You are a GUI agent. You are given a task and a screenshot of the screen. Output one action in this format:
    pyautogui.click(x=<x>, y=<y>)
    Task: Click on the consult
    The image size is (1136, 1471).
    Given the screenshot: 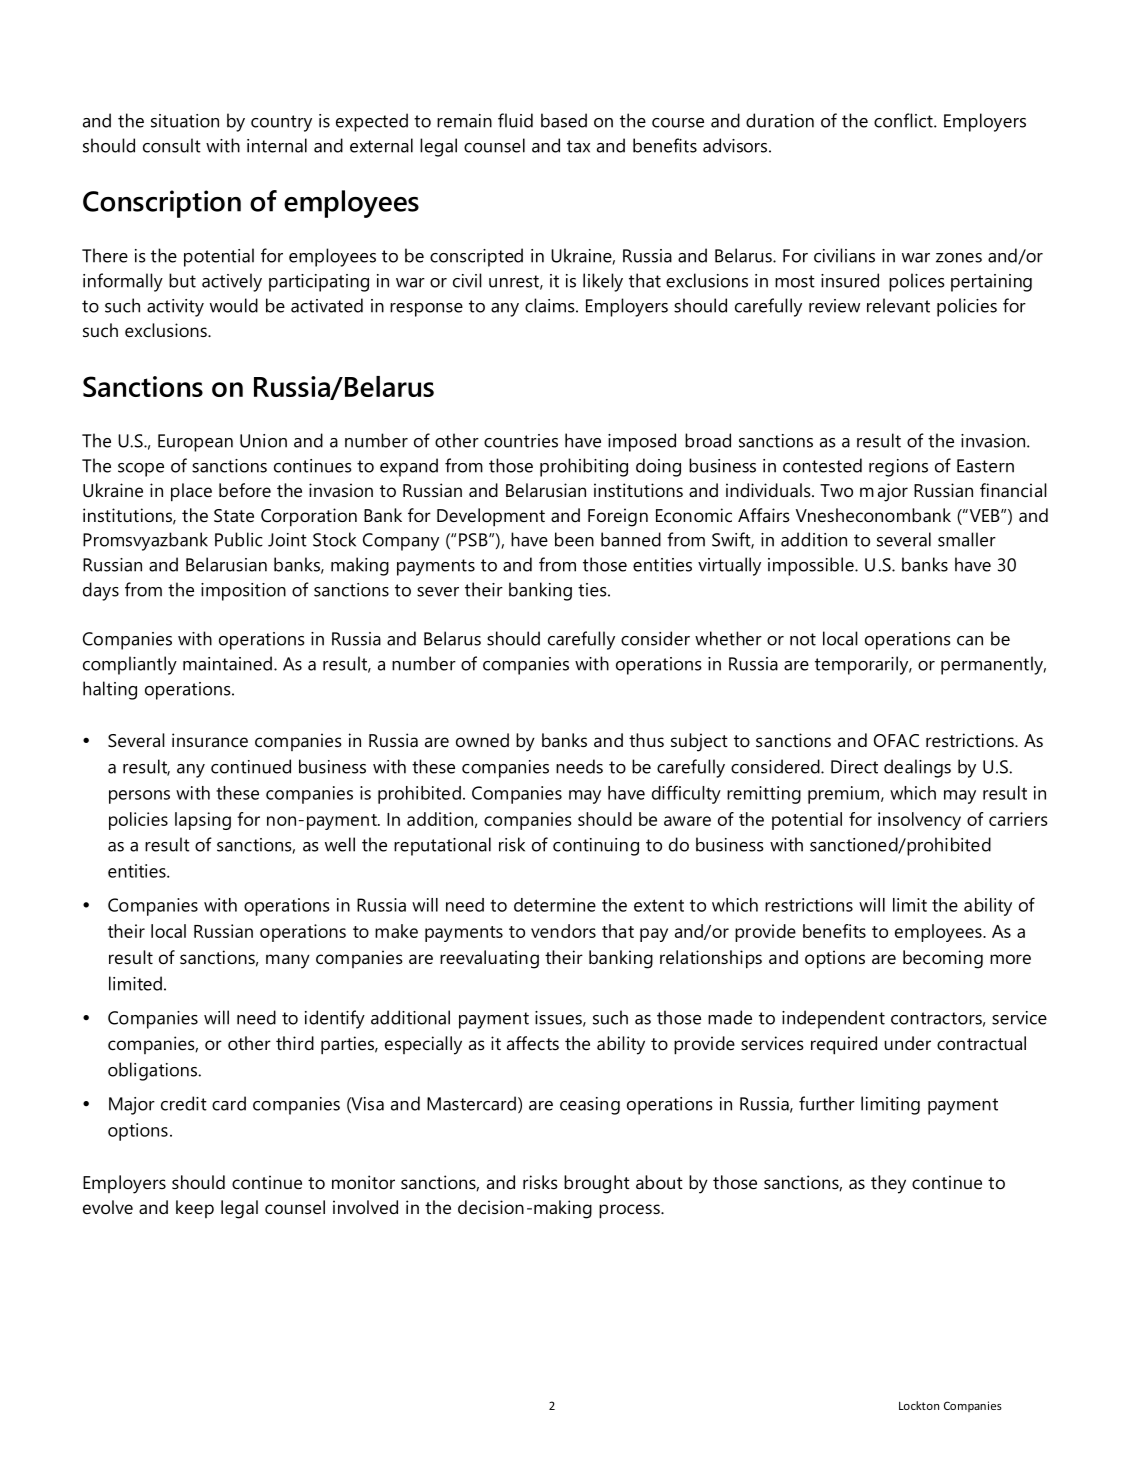 What is the action you would take?
    pyautogui.click(x=172, y=145)
